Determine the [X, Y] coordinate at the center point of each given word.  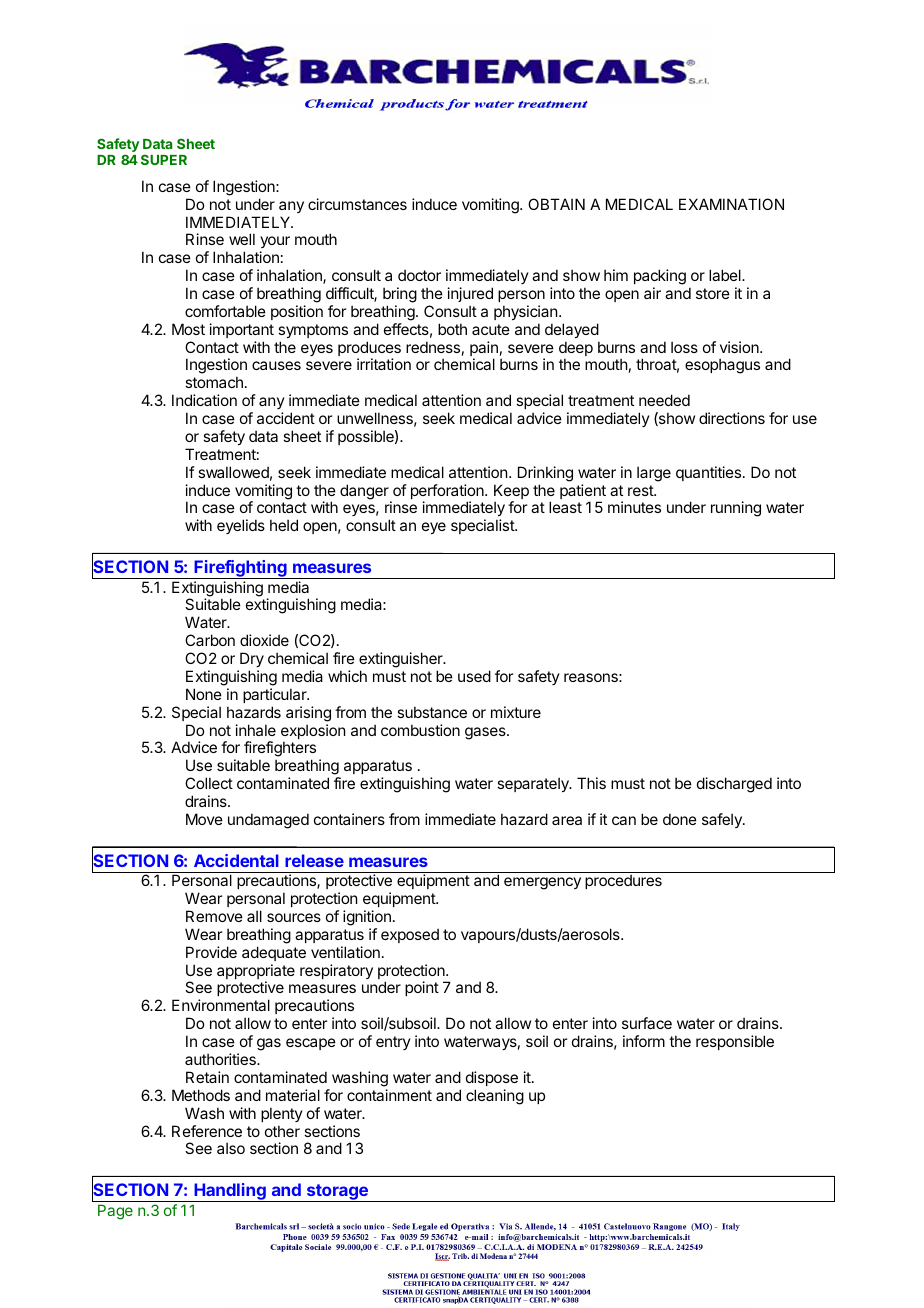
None [204, 694]
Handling [230, 1192]
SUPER [164, 159]
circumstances [357, 204]
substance [432, 712]
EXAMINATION [731, 204]
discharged [734, 785]
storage [337, 1193]
